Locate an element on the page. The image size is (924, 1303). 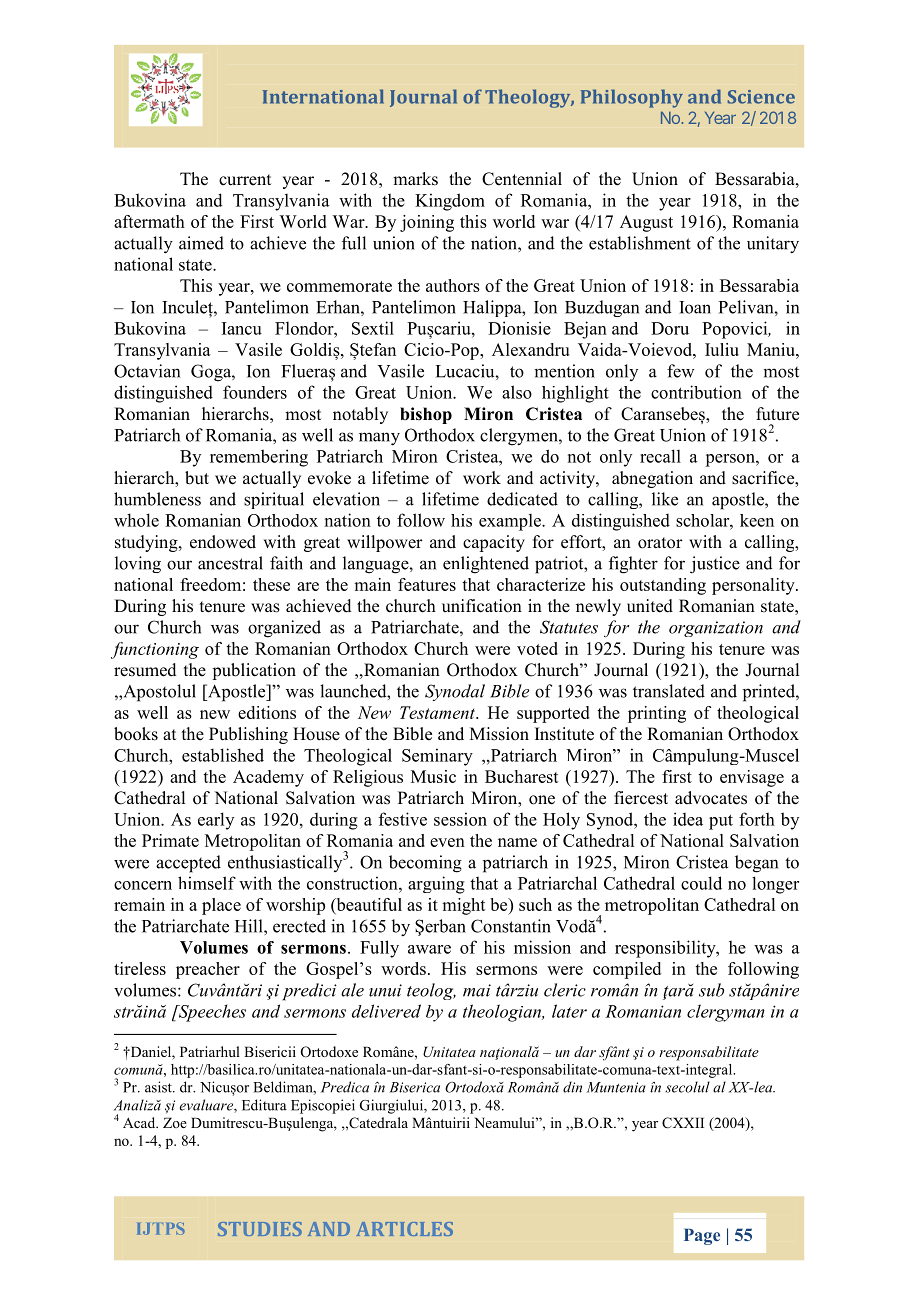
marks is located at coordinates (415, 179).
